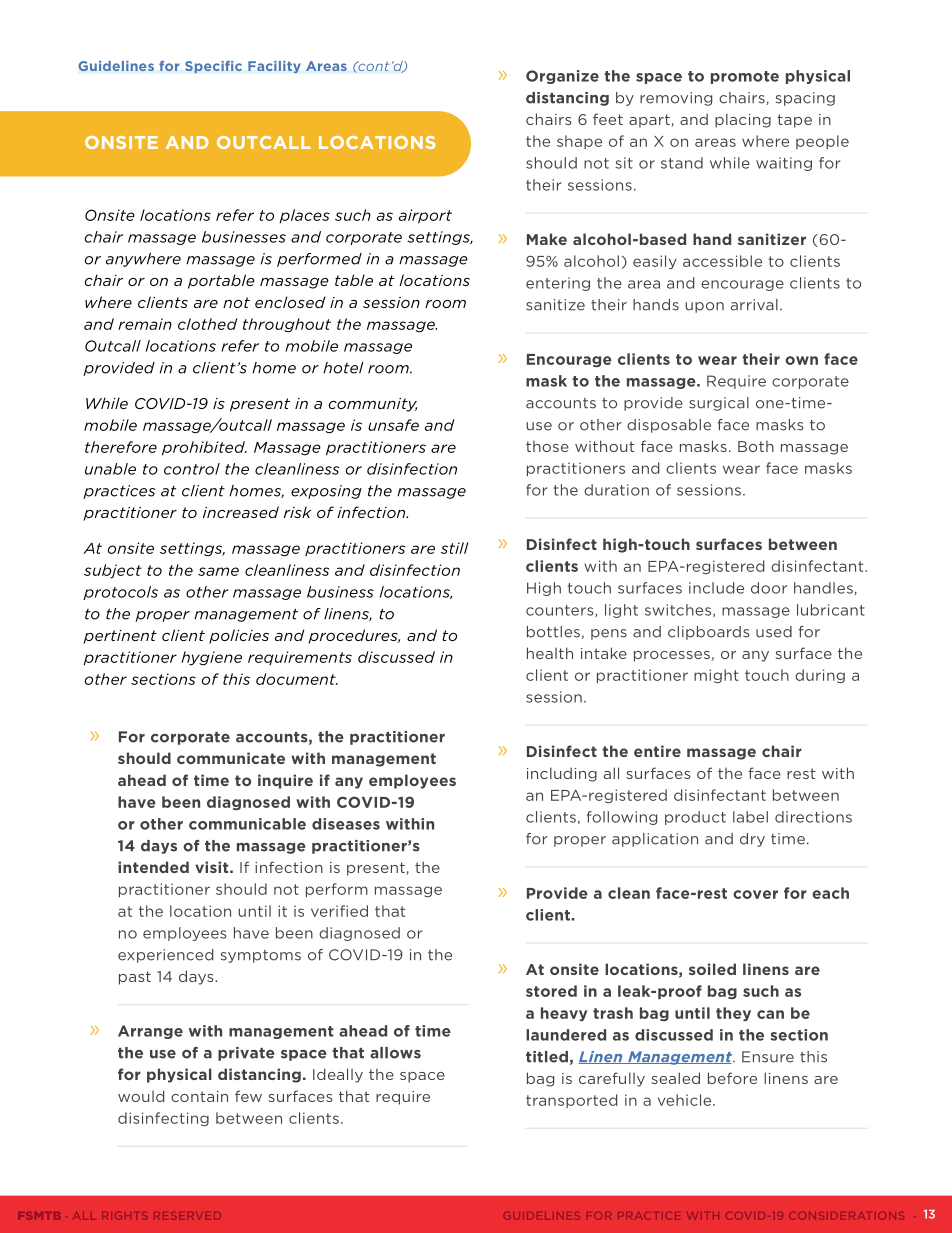 Image resolution: width=952 pixels, height=1233 pixels. Describe the element at coordinates (547, 1057) in the screenshot. I see `titled` at that location.
